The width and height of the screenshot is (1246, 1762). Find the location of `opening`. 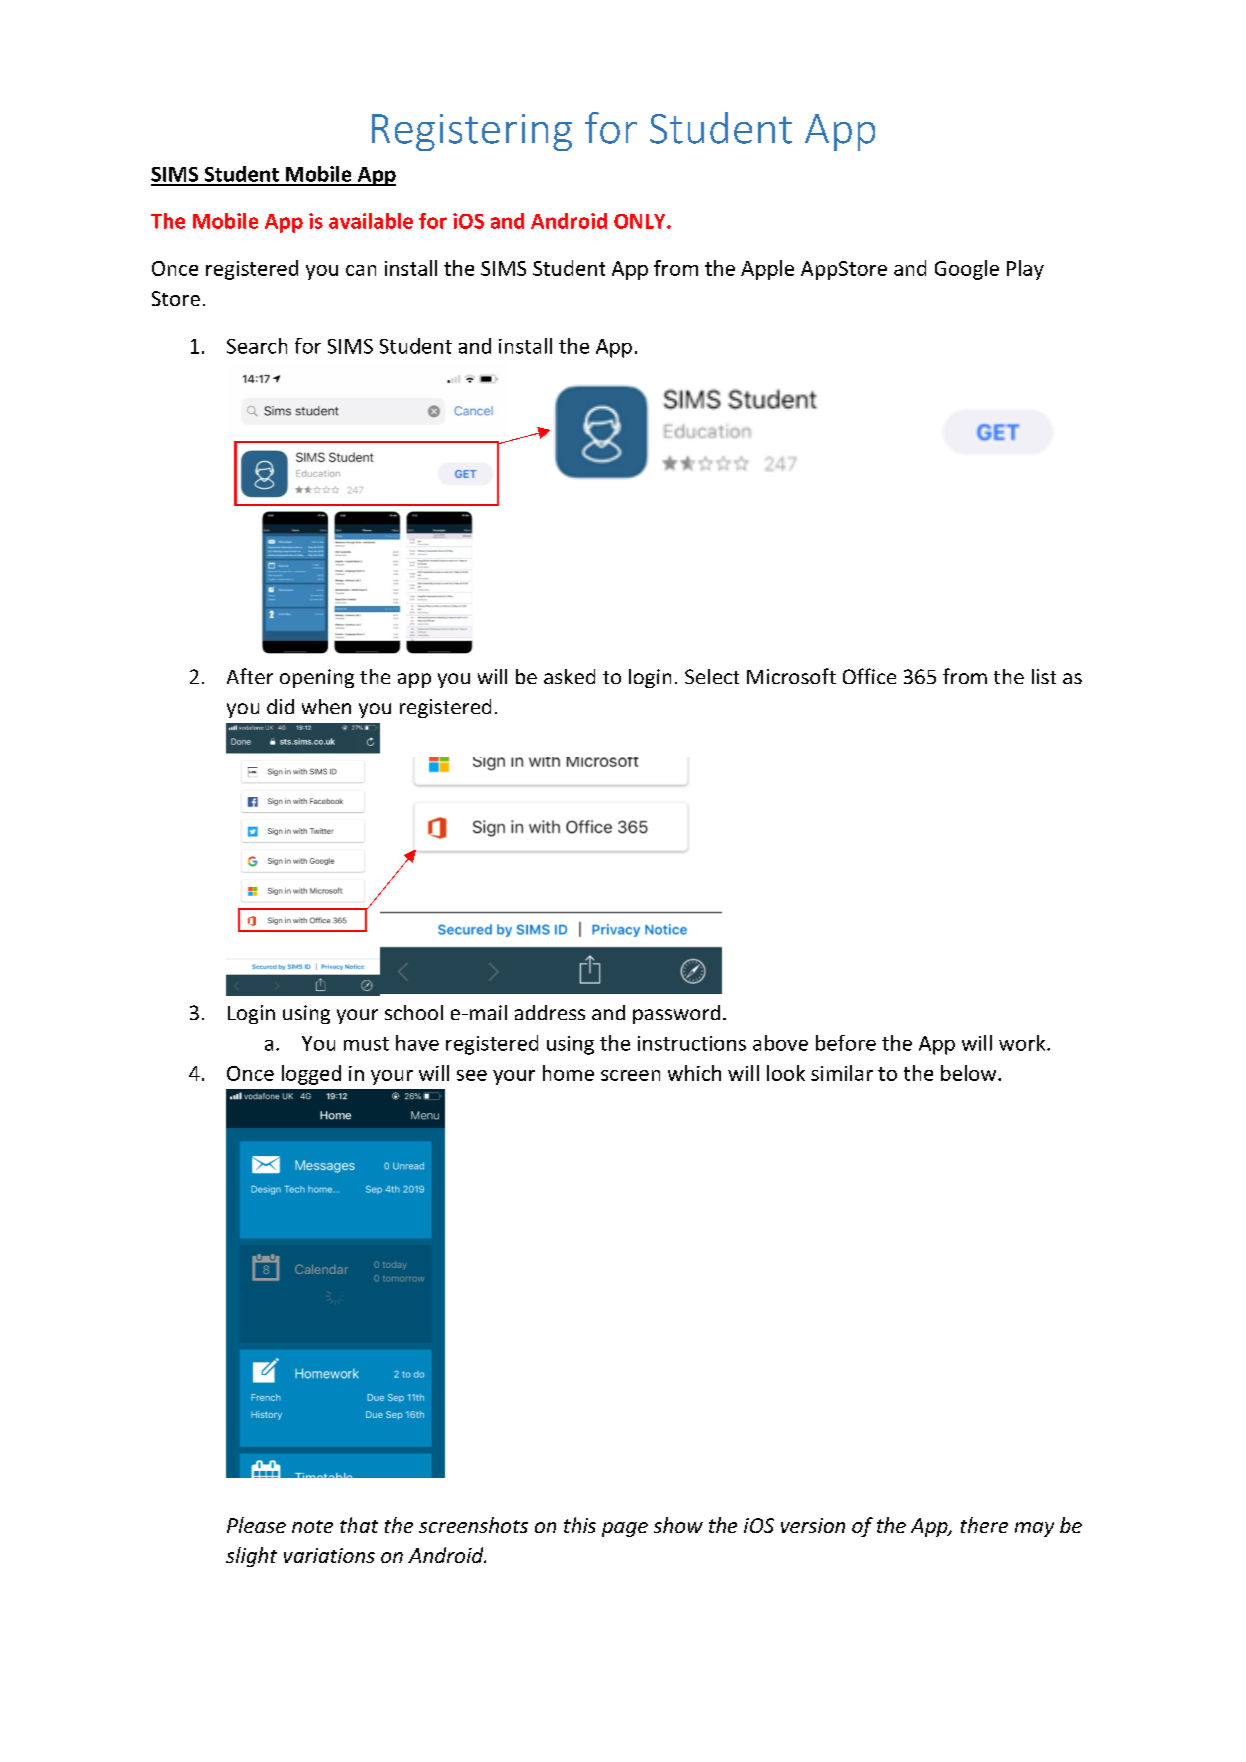

opening is located at coordinates (317, 678).
